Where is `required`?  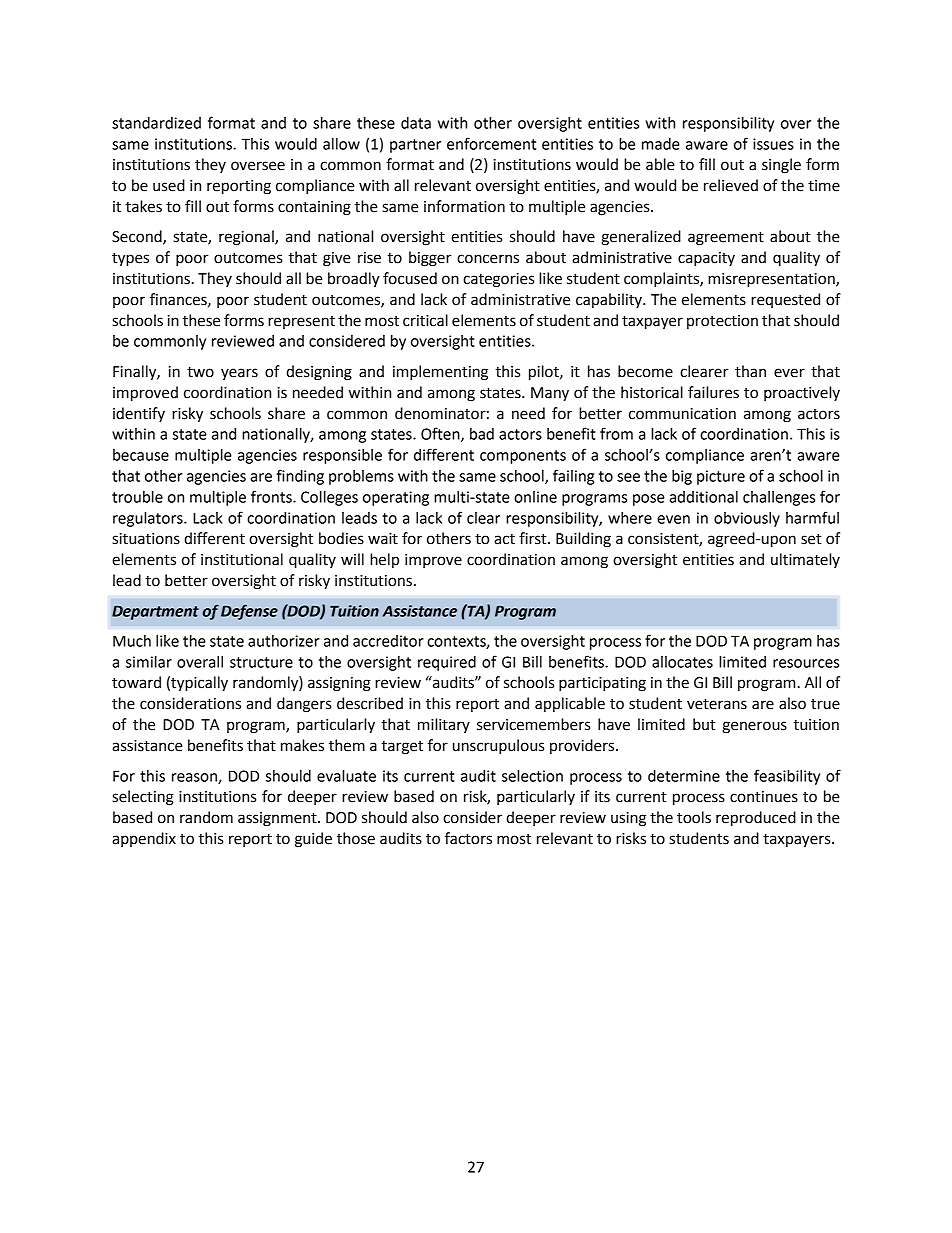 required is located at coordinates (447, 663).
